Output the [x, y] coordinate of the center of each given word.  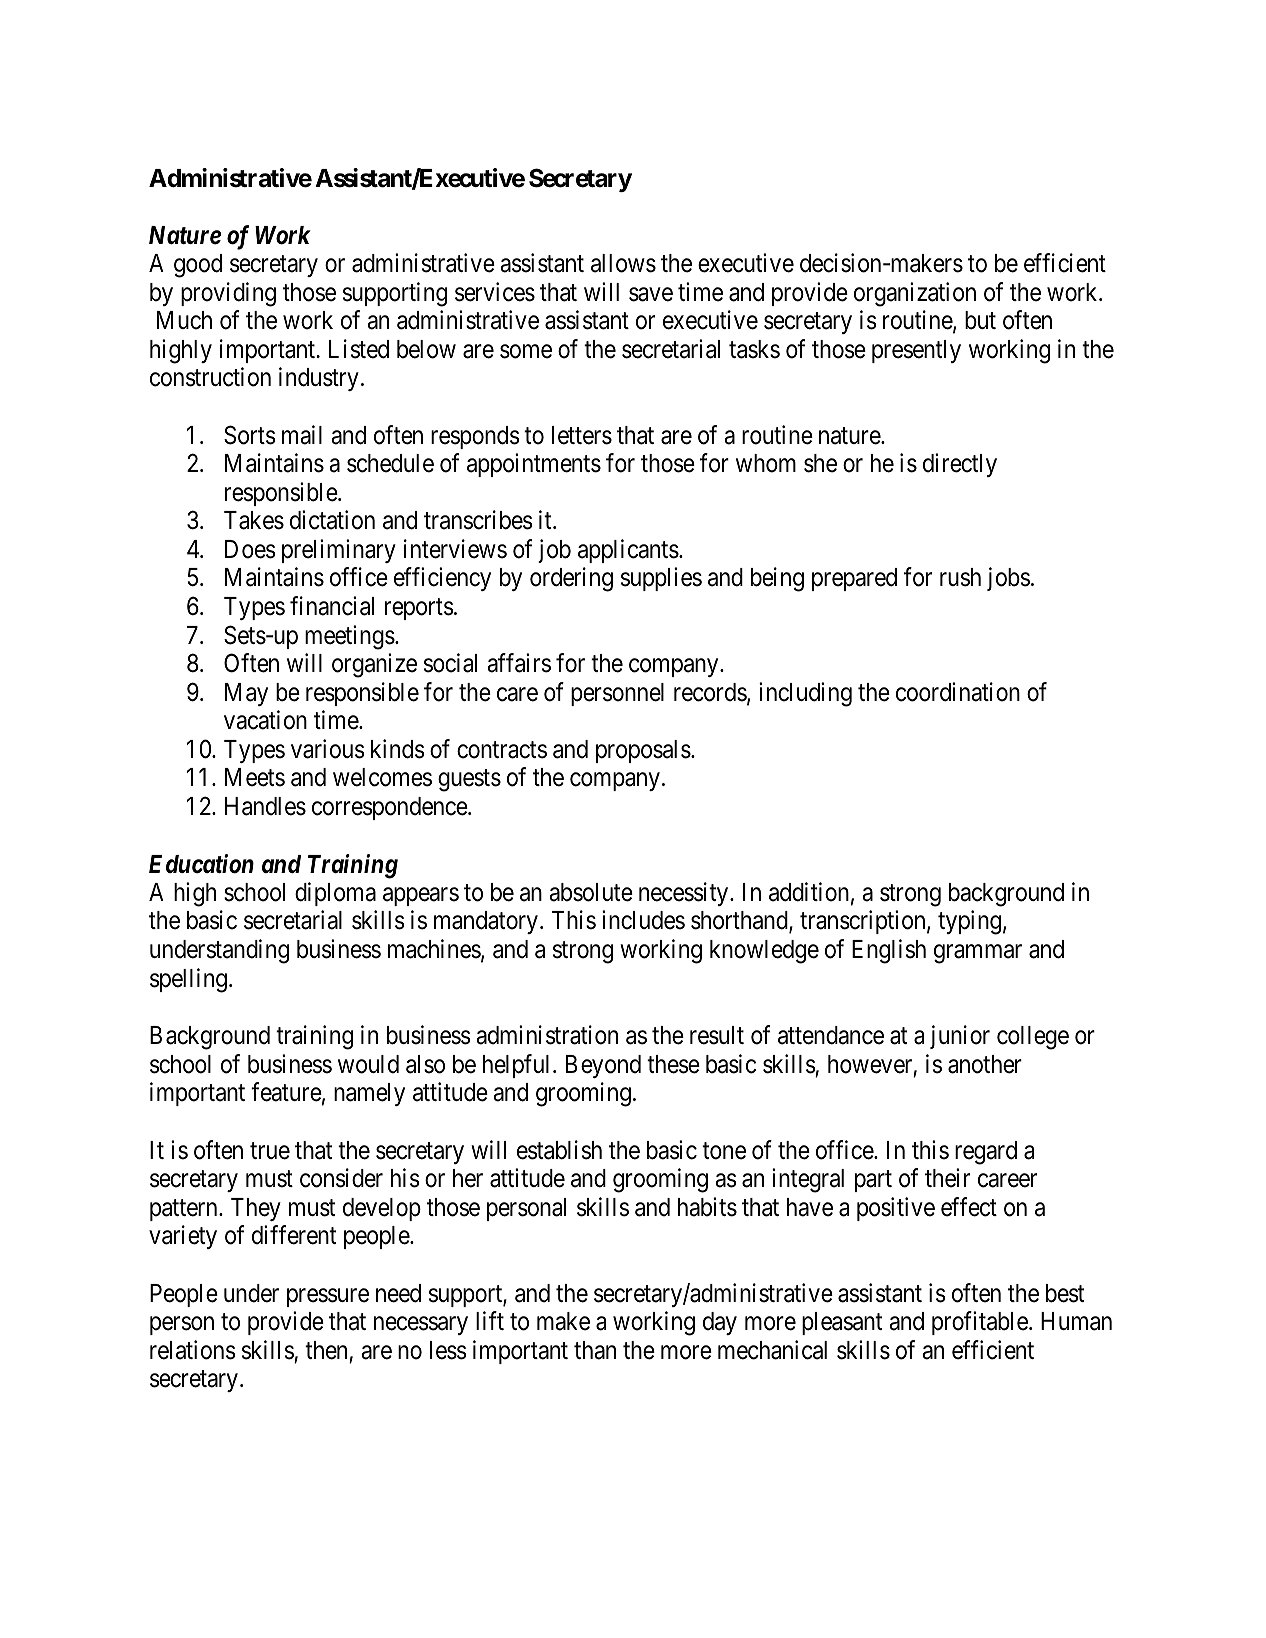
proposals [643, 751]
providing [228, 294]
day [720, 1323]
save [651, 294]
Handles [265, 806]
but [980, 320]
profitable [980, 1323]
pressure [328, 1297]
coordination [958, 692]
